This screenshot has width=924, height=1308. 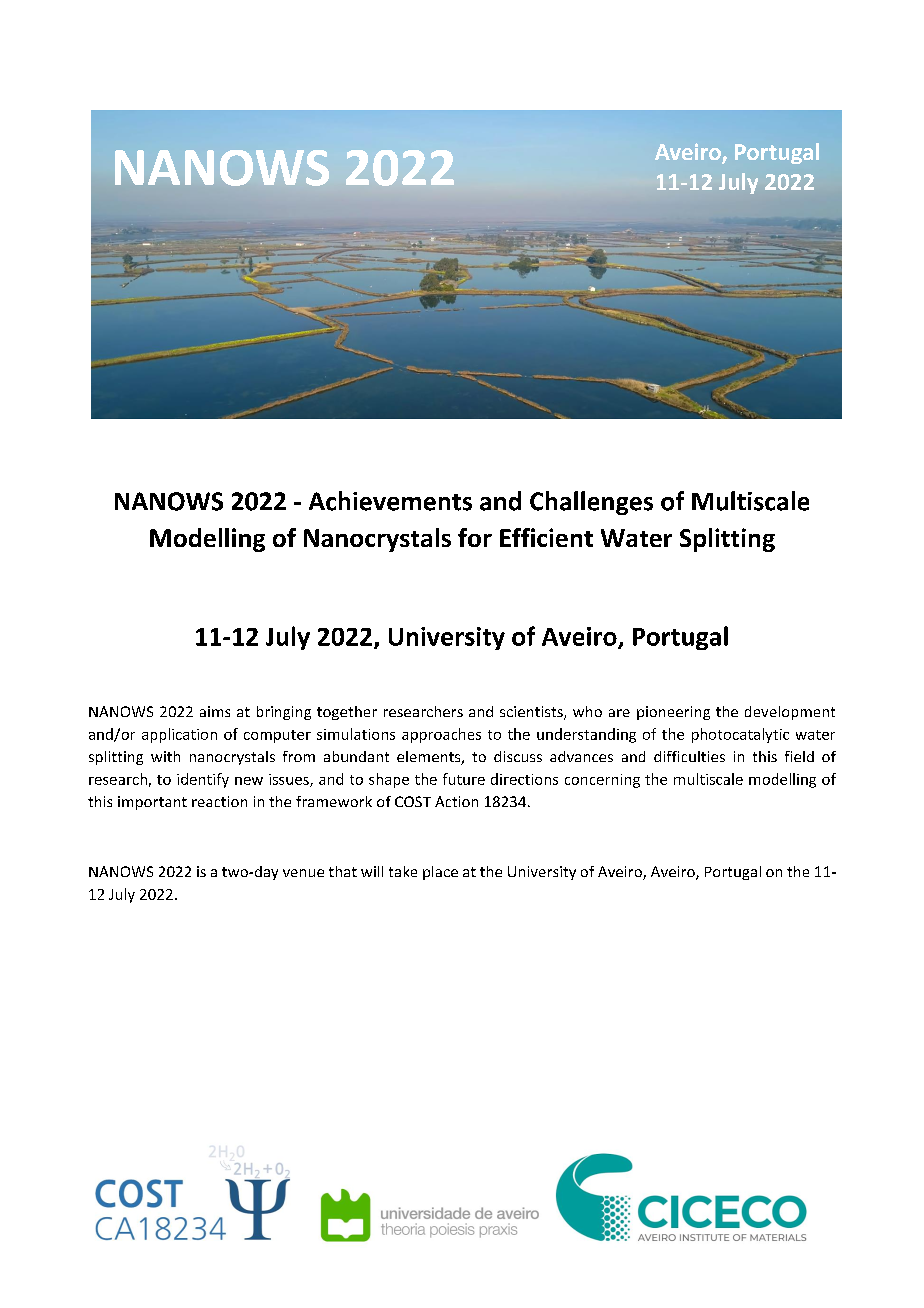 I want to click on pioneering, so click(x=673, y=713).
